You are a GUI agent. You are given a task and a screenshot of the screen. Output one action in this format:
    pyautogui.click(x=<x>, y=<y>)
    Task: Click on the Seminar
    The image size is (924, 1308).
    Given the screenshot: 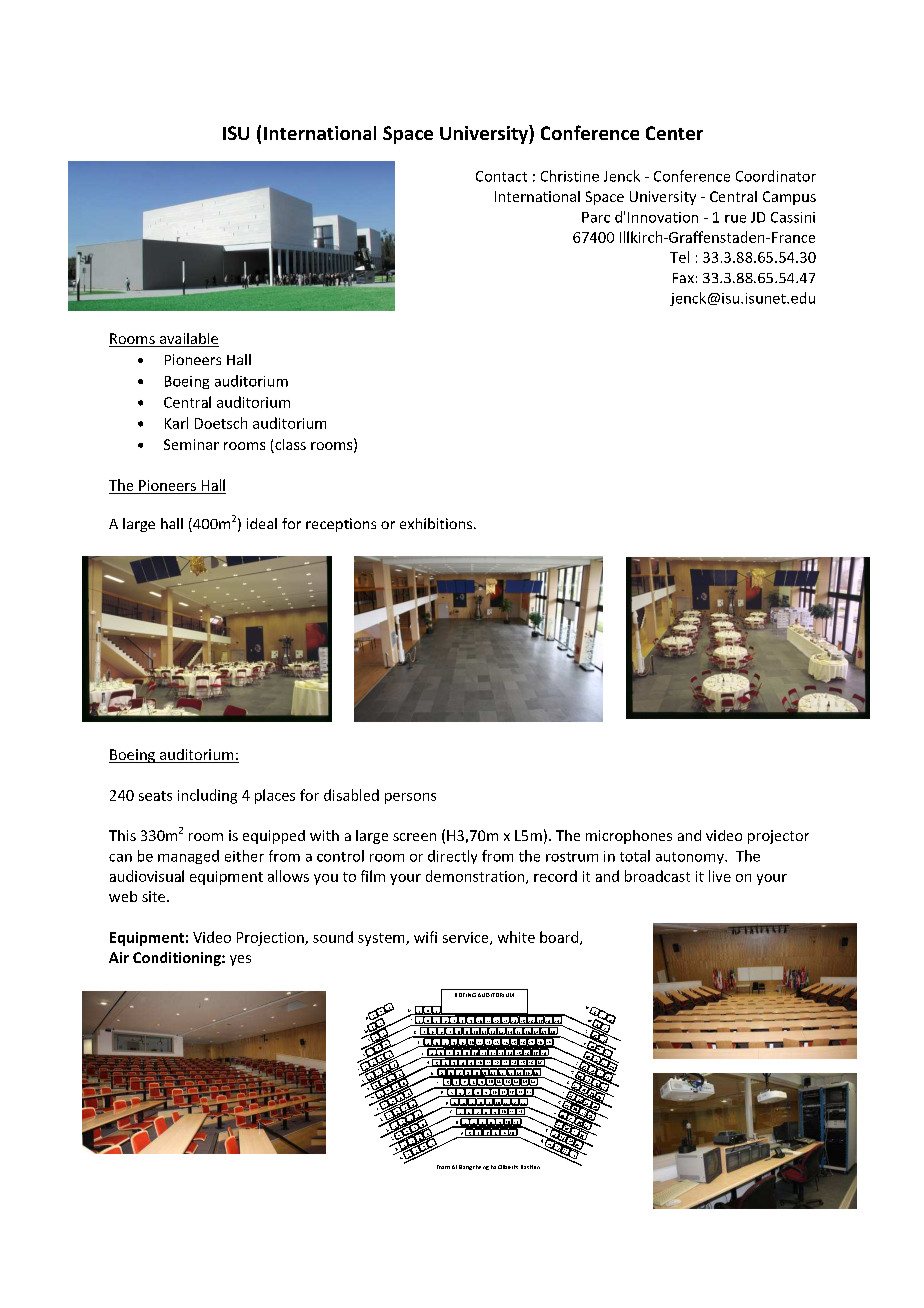 What is the action you would take?
    pyautogui.click(x=191, y=444)
